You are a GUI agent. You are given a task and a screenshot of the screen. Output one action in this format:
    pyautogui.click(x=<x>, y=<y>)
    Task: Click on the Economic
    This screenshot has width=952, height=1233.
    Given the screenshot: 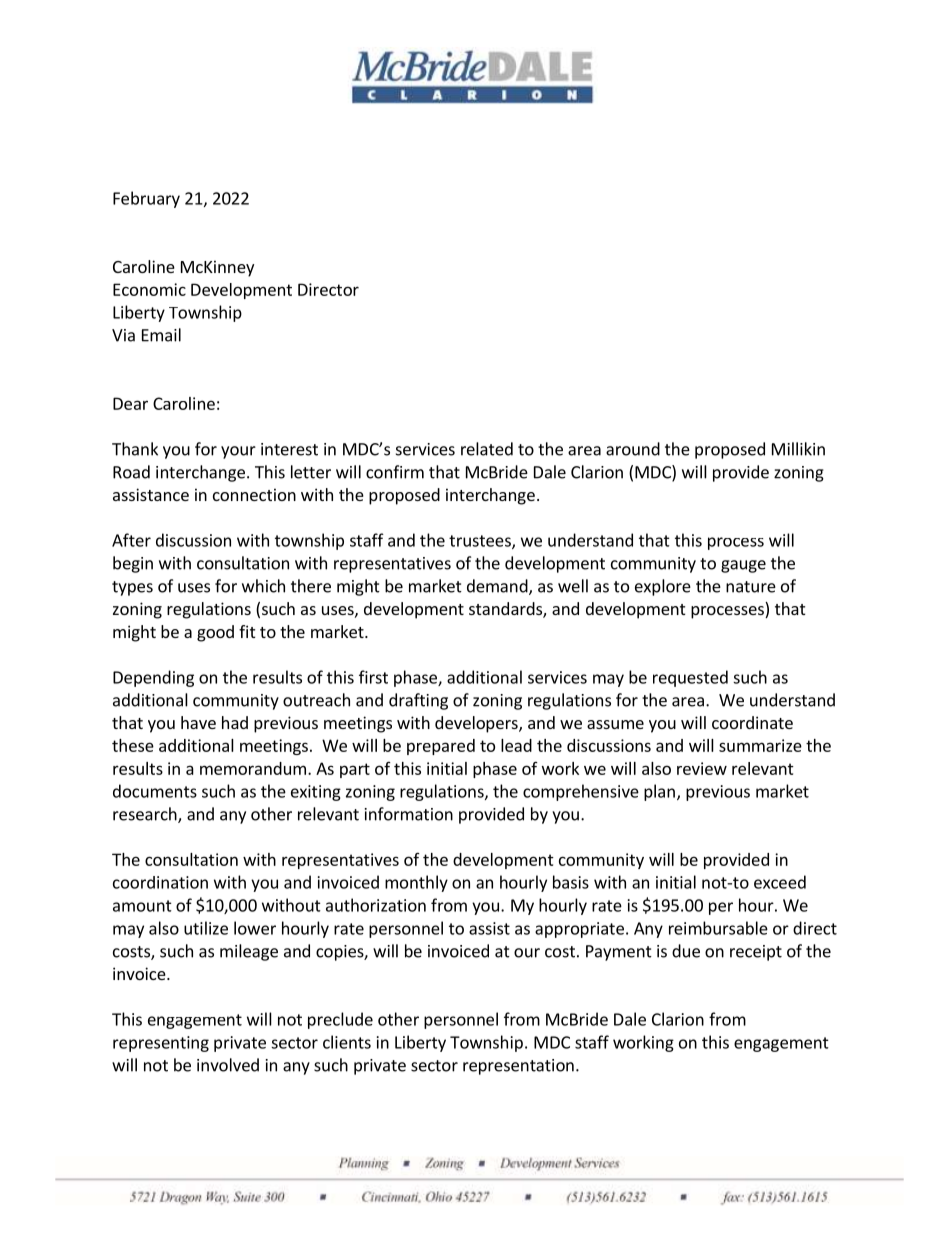 What is the action you would take?
    pyautogui.click(x=149, y=289)
